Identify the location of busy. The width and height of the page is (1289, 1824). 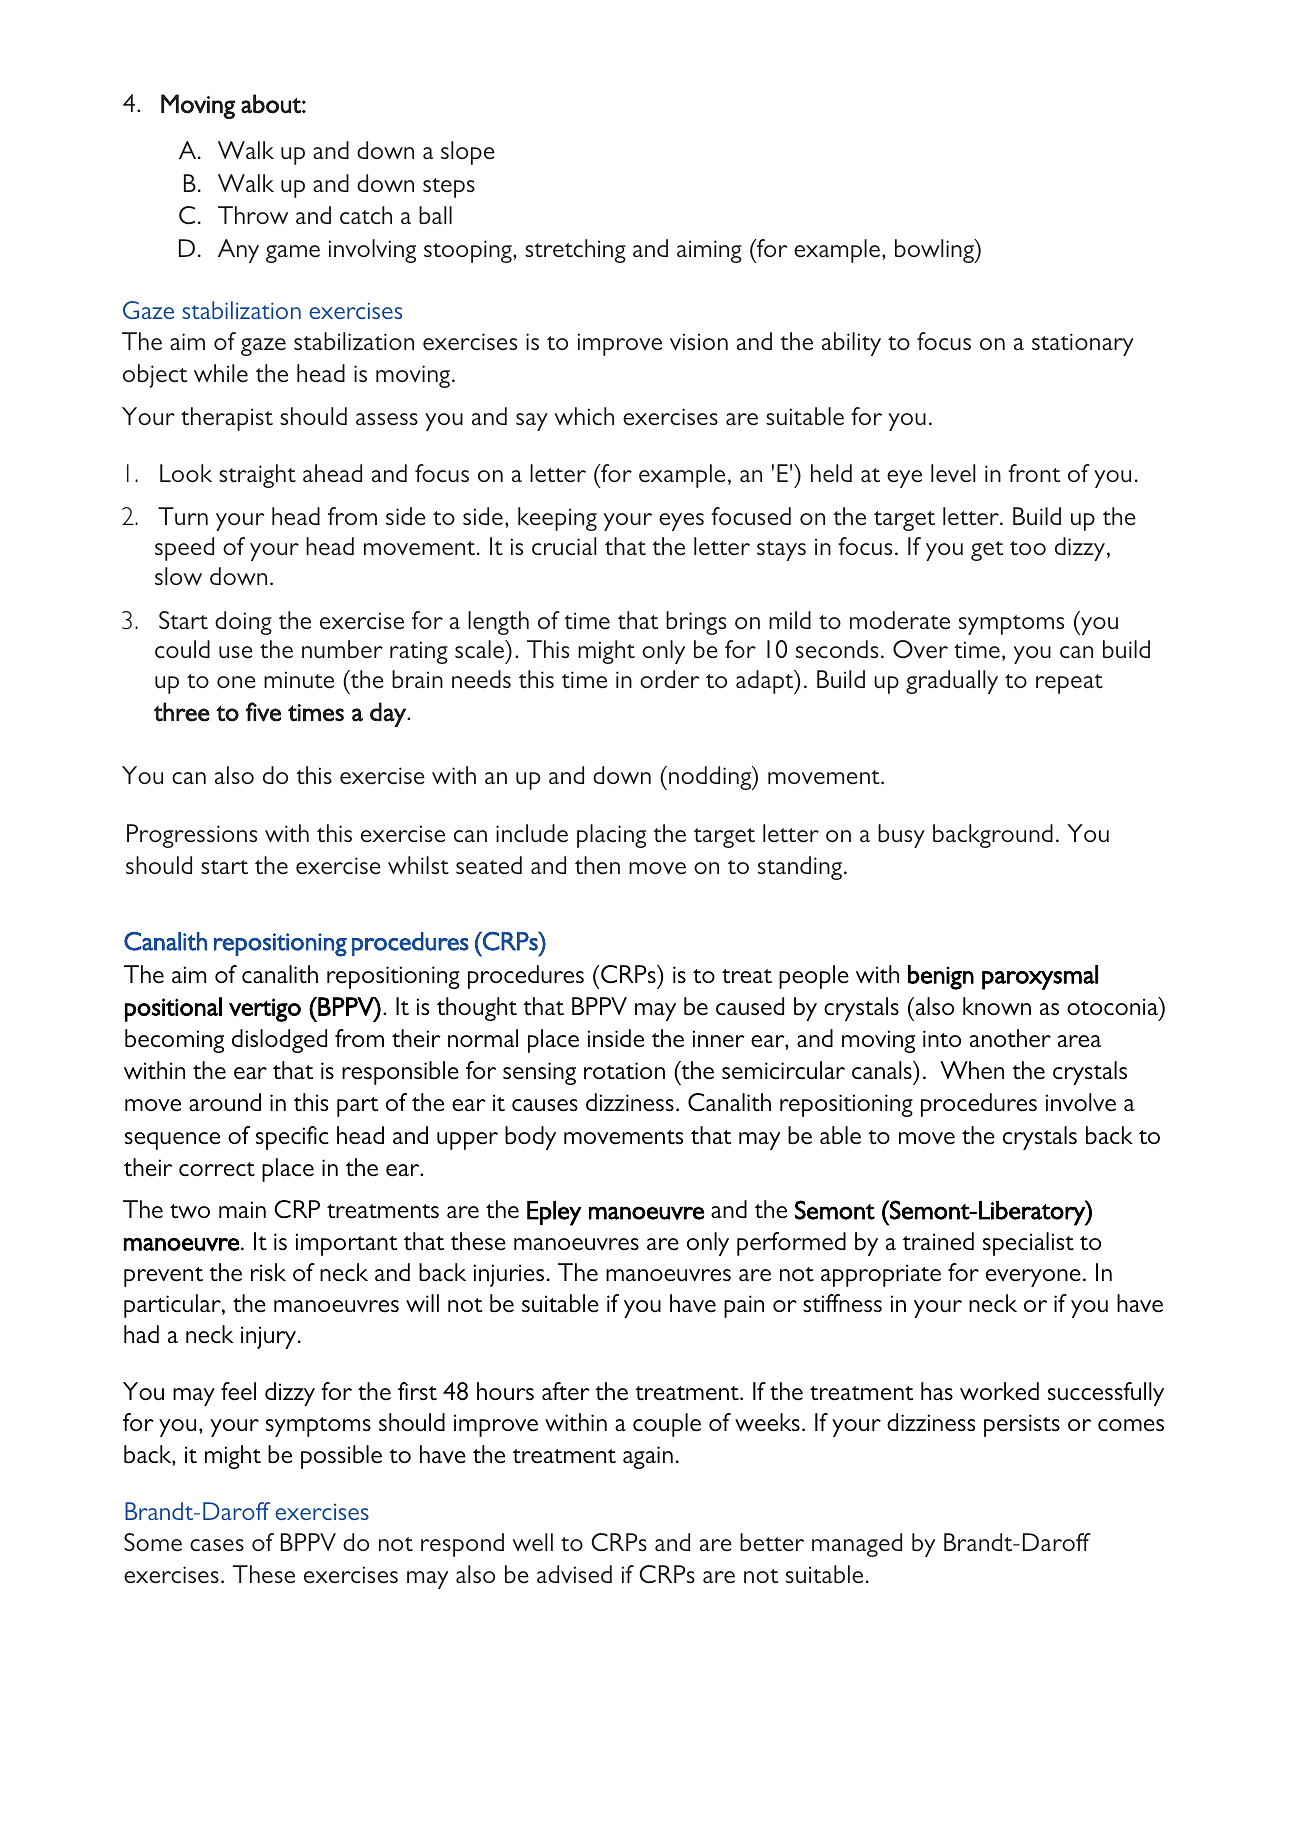
(901, 836).
